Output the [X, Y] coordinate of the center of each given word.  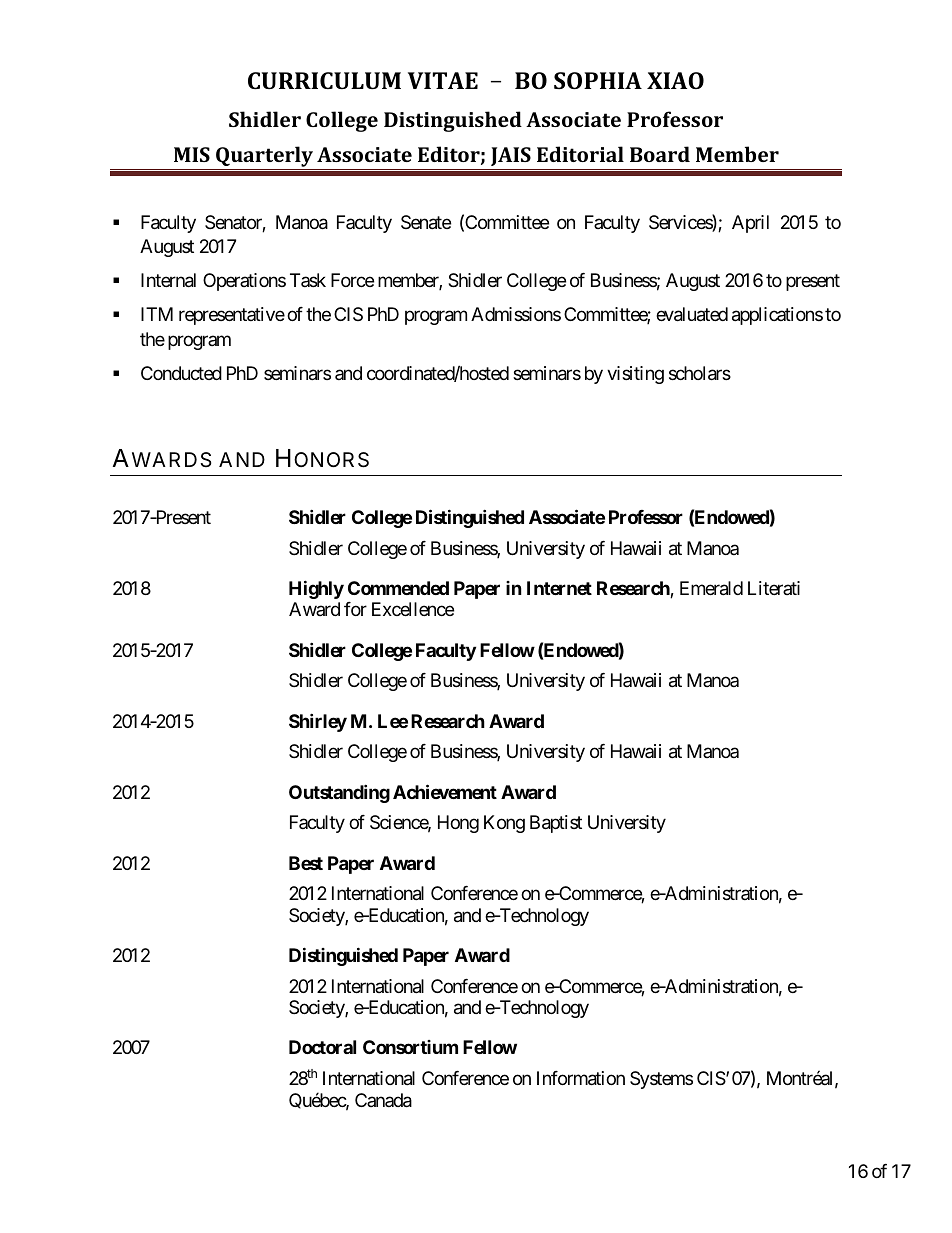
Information [581, 1078]
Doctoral [322, 1047]
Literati [774, 588]
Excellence [413, 609]
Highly [316, 589]
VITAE [443, 80]
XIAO [675, 80]
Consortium [410, 1047]
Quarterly [264, 158]
